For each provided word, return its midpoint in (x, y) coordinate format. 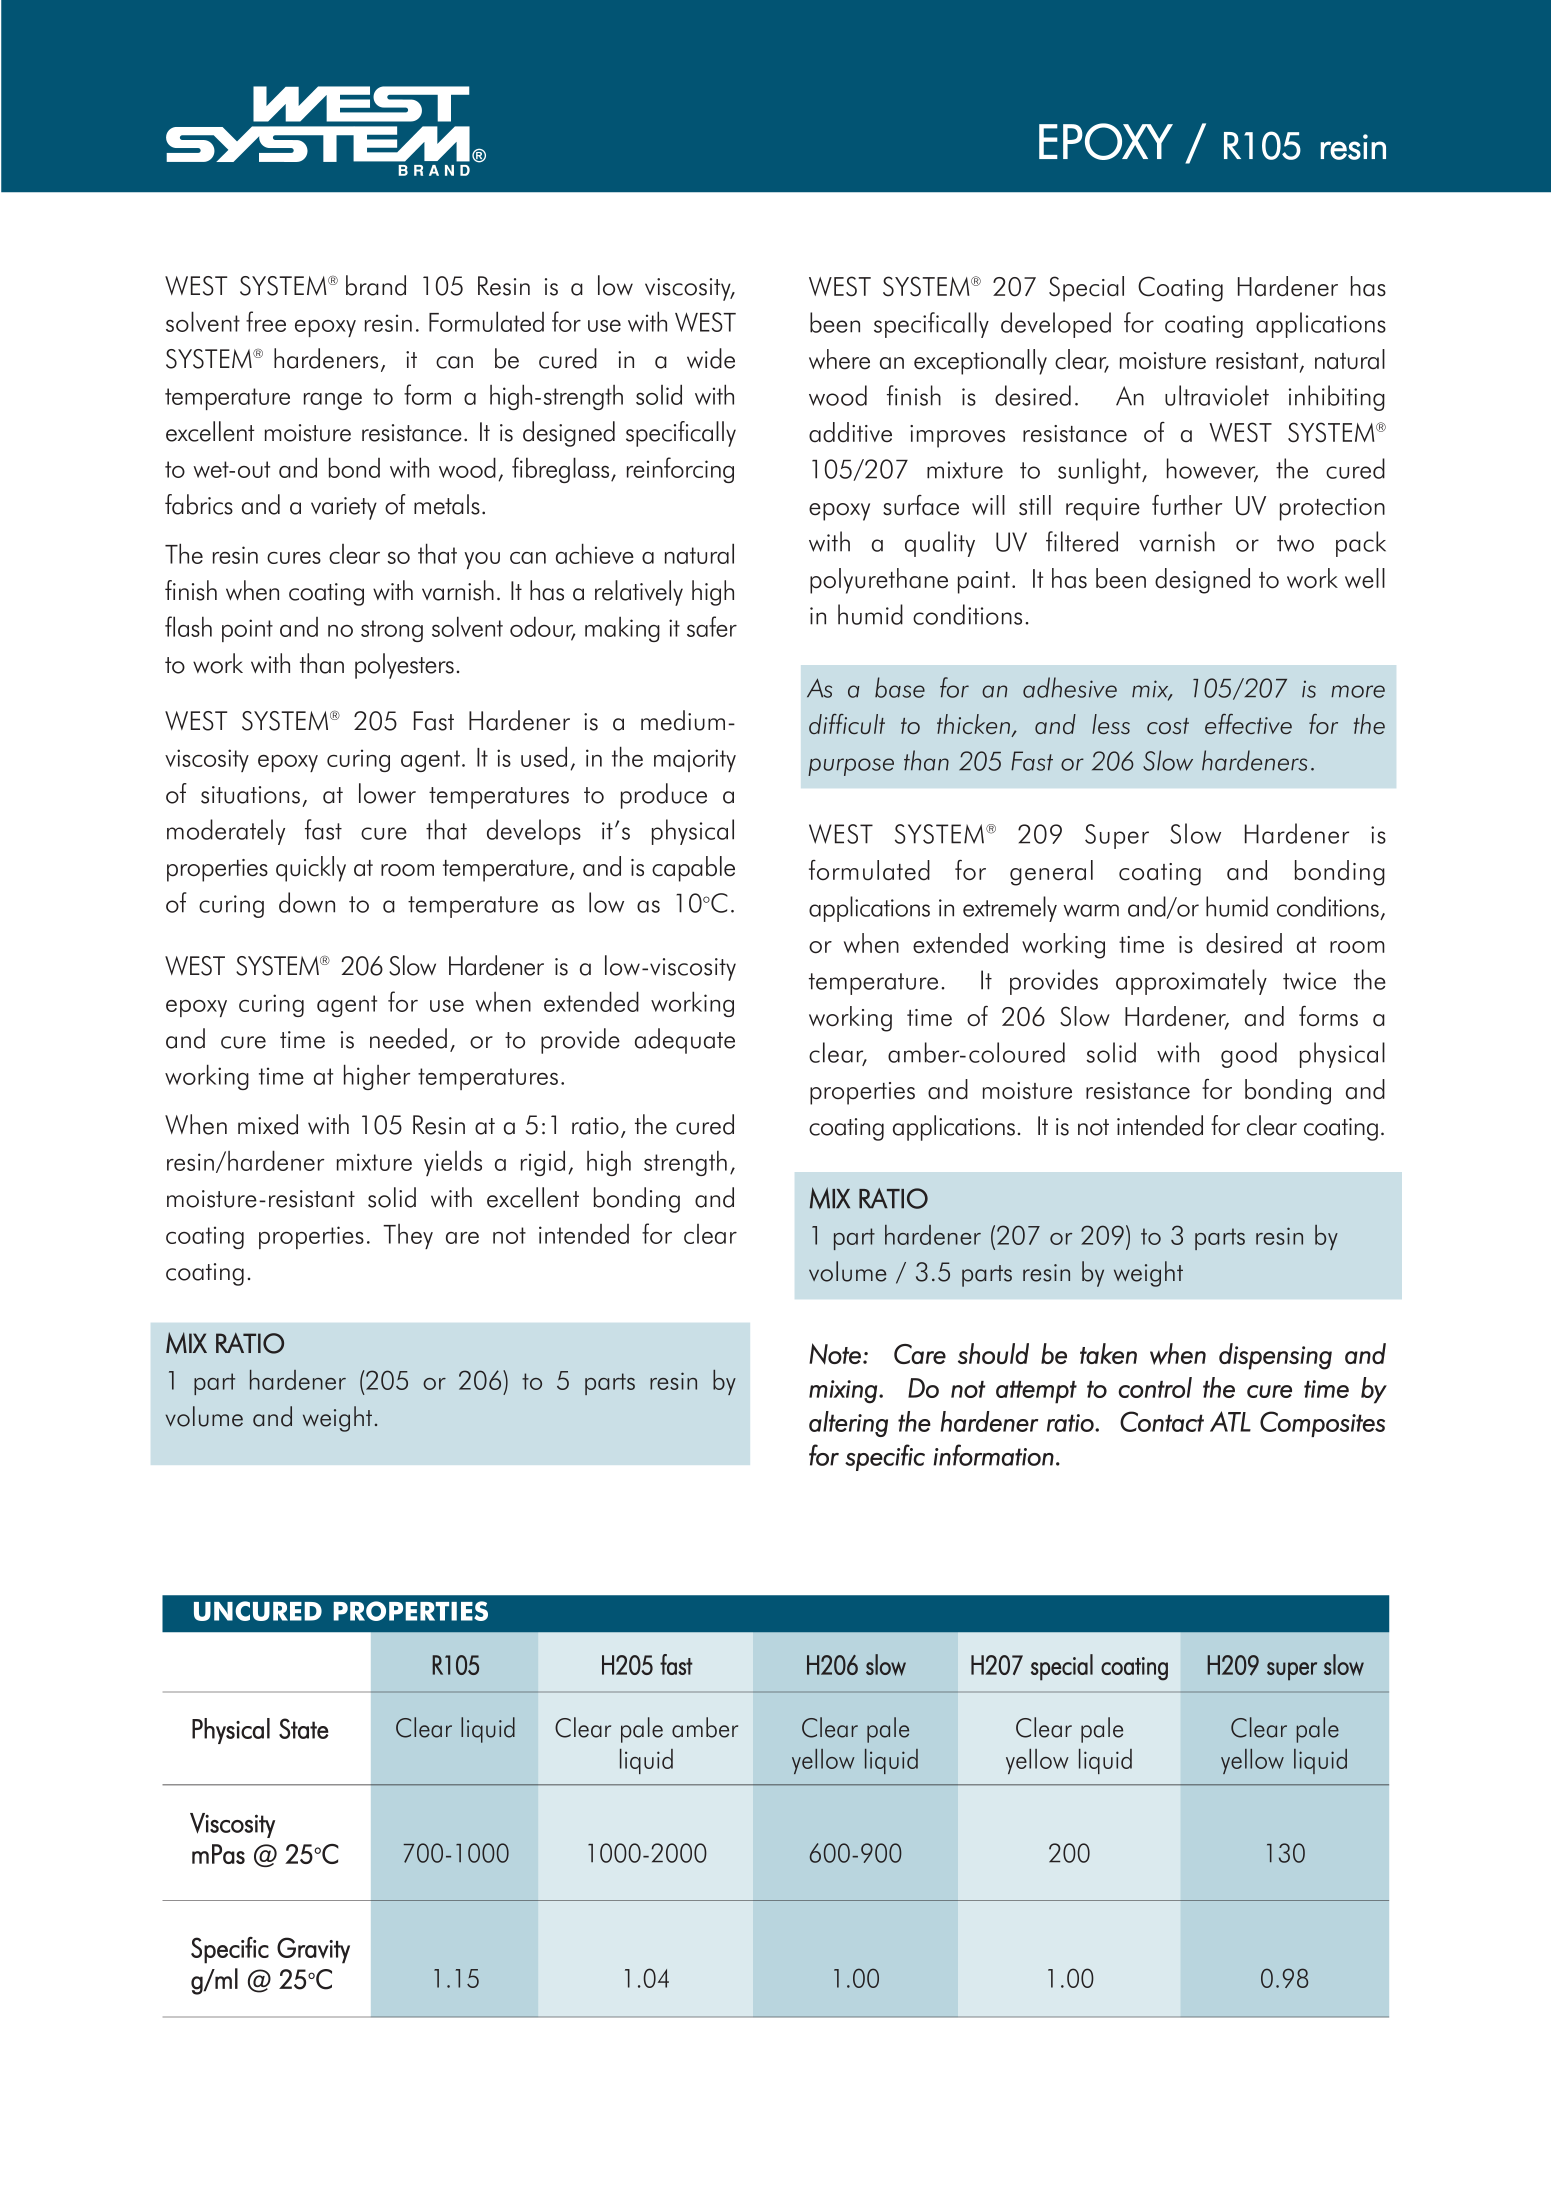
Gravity (313, 1950)
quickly (311, 869)
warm (1091, 910)
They (408, 1236)
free (266, 321)
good (1249, 1055)
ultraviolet (1217, 395)
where (839, 359)
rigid (543, 1163)
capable (693, 869)
